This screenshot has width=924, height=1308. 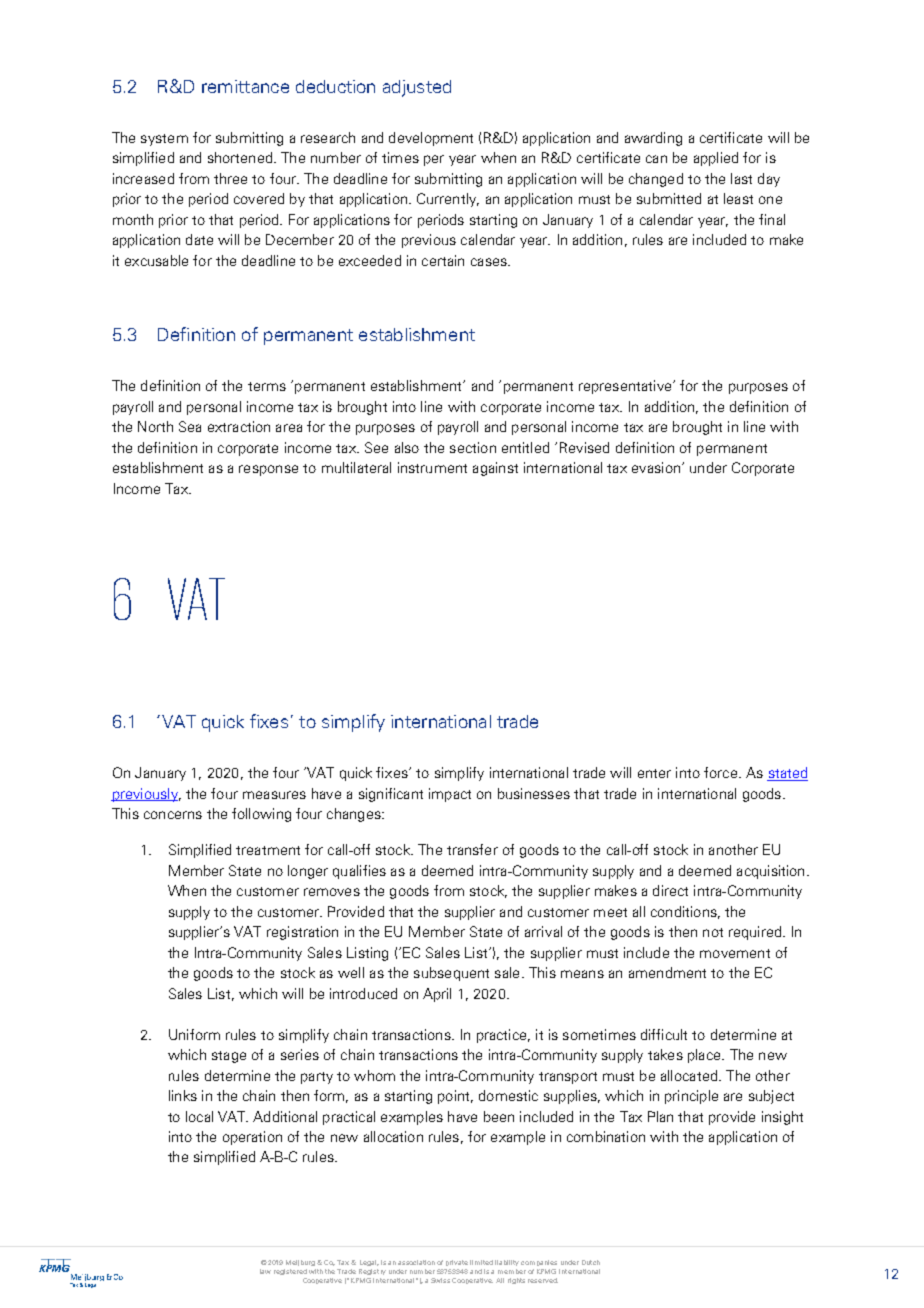 What do you see at coordinates (431, 139) in the screenshot?
I see `development` at bounding box center [431, 139].
